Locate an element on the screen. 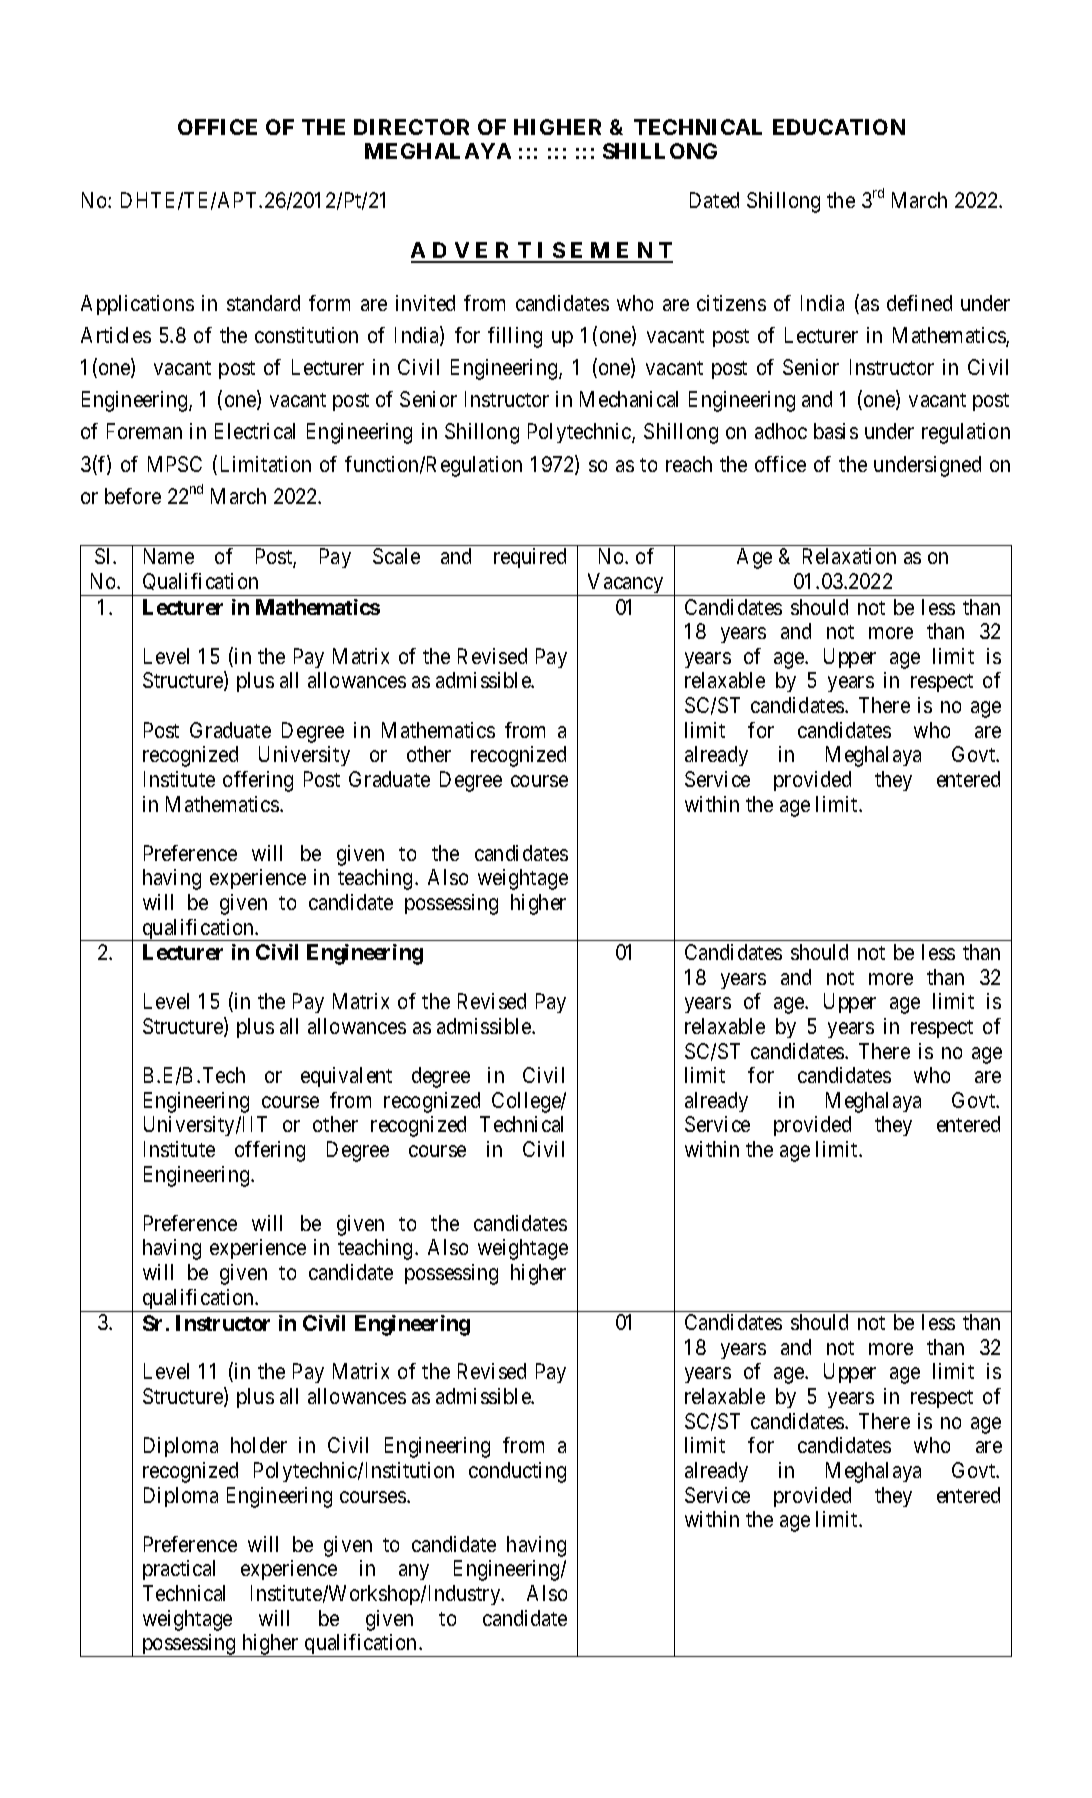  Relaxation is located at coordinates (849, 556).
